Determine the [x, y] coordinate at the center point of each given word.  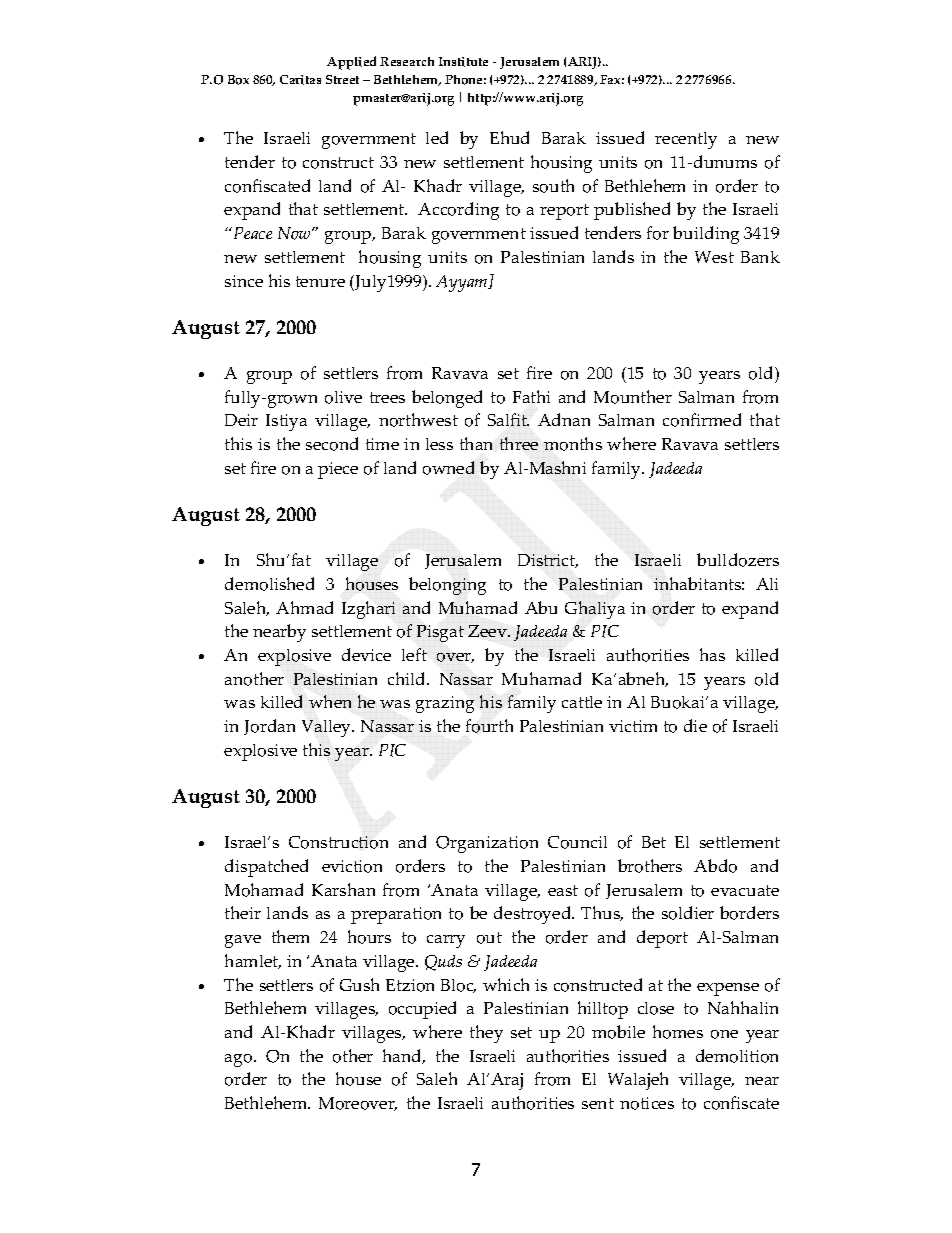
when [330, 701]
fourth [489, 726]
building [706, 235]
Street [342, 79]
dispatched [266, 868]
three [519, 443]
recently [686, 140]
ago [240, 1060]
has [712, 654]
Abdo [715, 866]
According [458, 211]
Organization [487, 844]
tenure [320, 281]
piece [338, 470]
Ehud [509, 137]
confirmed [702, 420]
